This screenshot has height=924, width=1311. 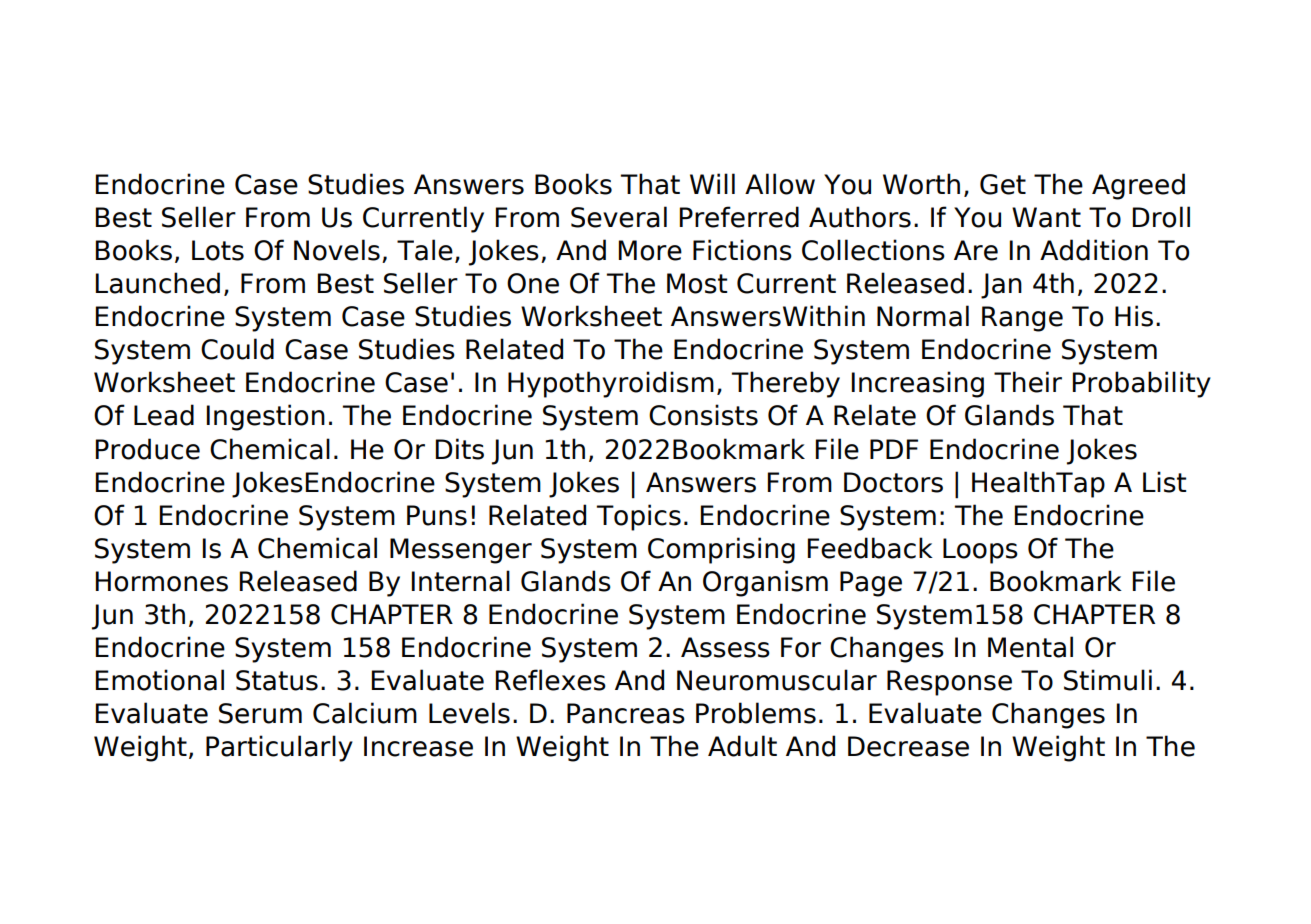 What do you see at coordinates (626, 713) in the screenshot?
I see `Pancreas` at bounding box center [626, 713].
